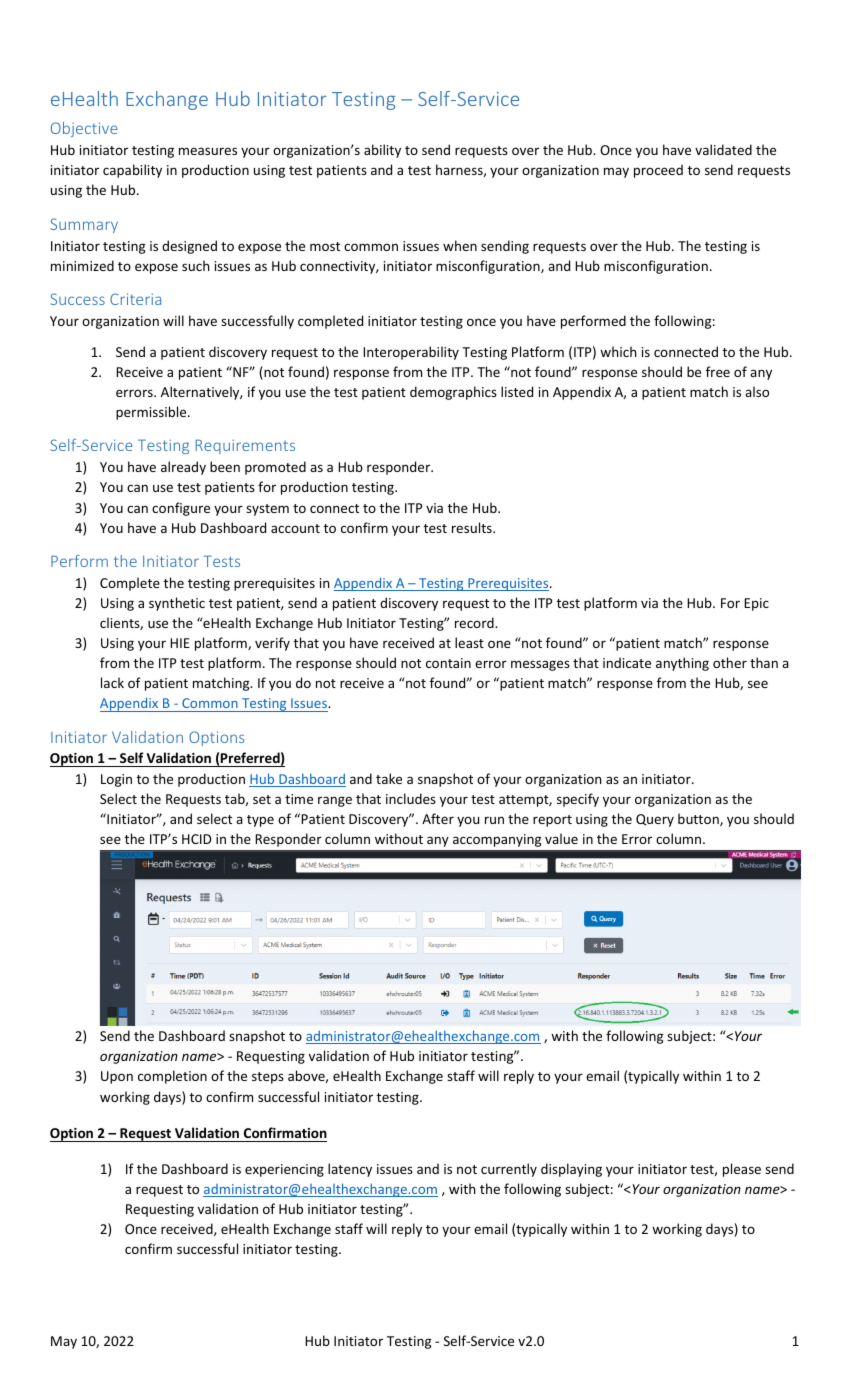  I want to click on configure, so click(181, 509).
